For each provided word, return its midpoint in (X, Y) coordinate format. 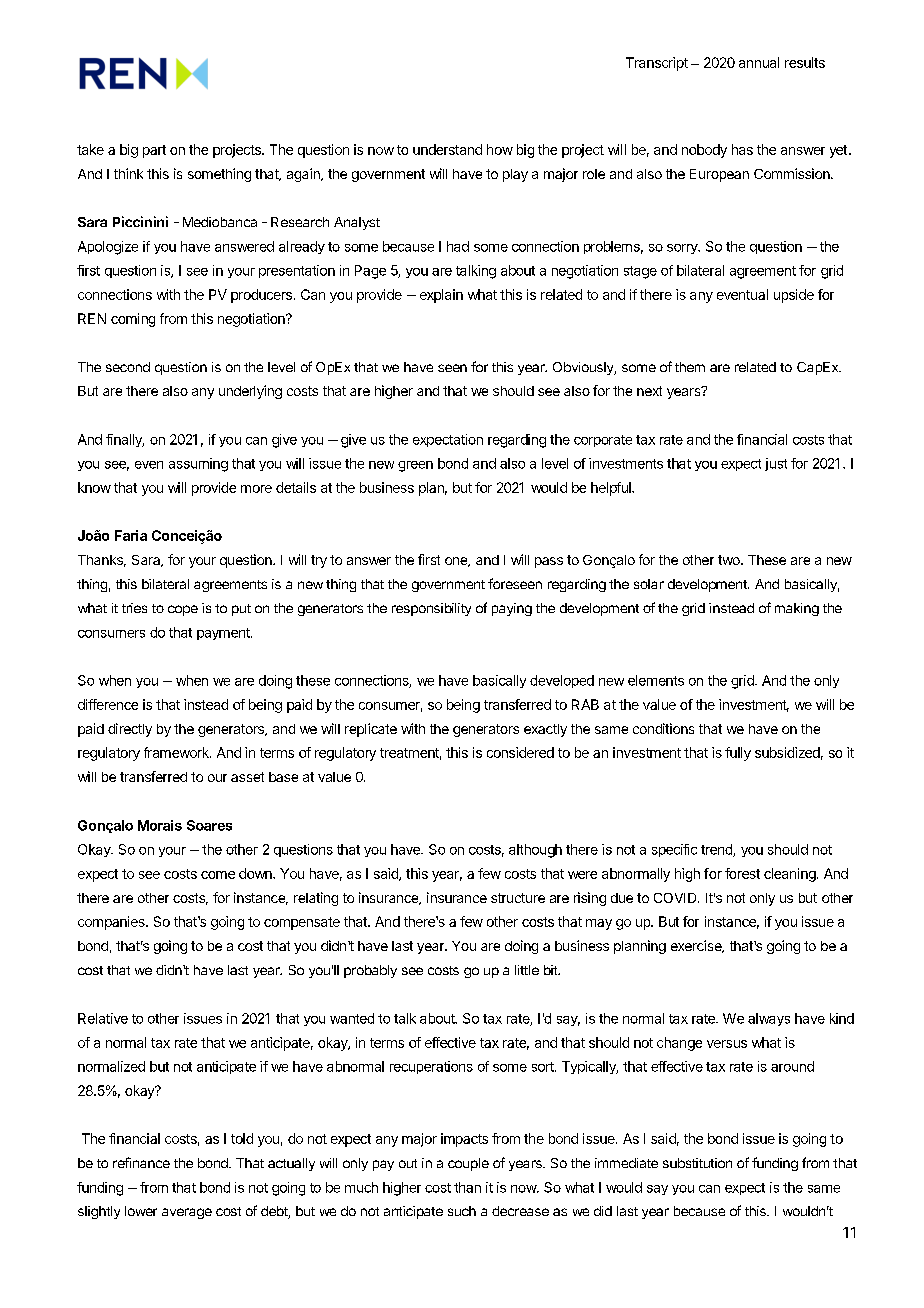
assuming (198, 465)
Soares (209, 825)
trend (717, 850)
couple (468, 1164)
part (154, 151)
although (535, 851)
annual (759, 62)
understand (447, 149)
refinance (141, 1162)
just (776, 464)
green (415, 466)
